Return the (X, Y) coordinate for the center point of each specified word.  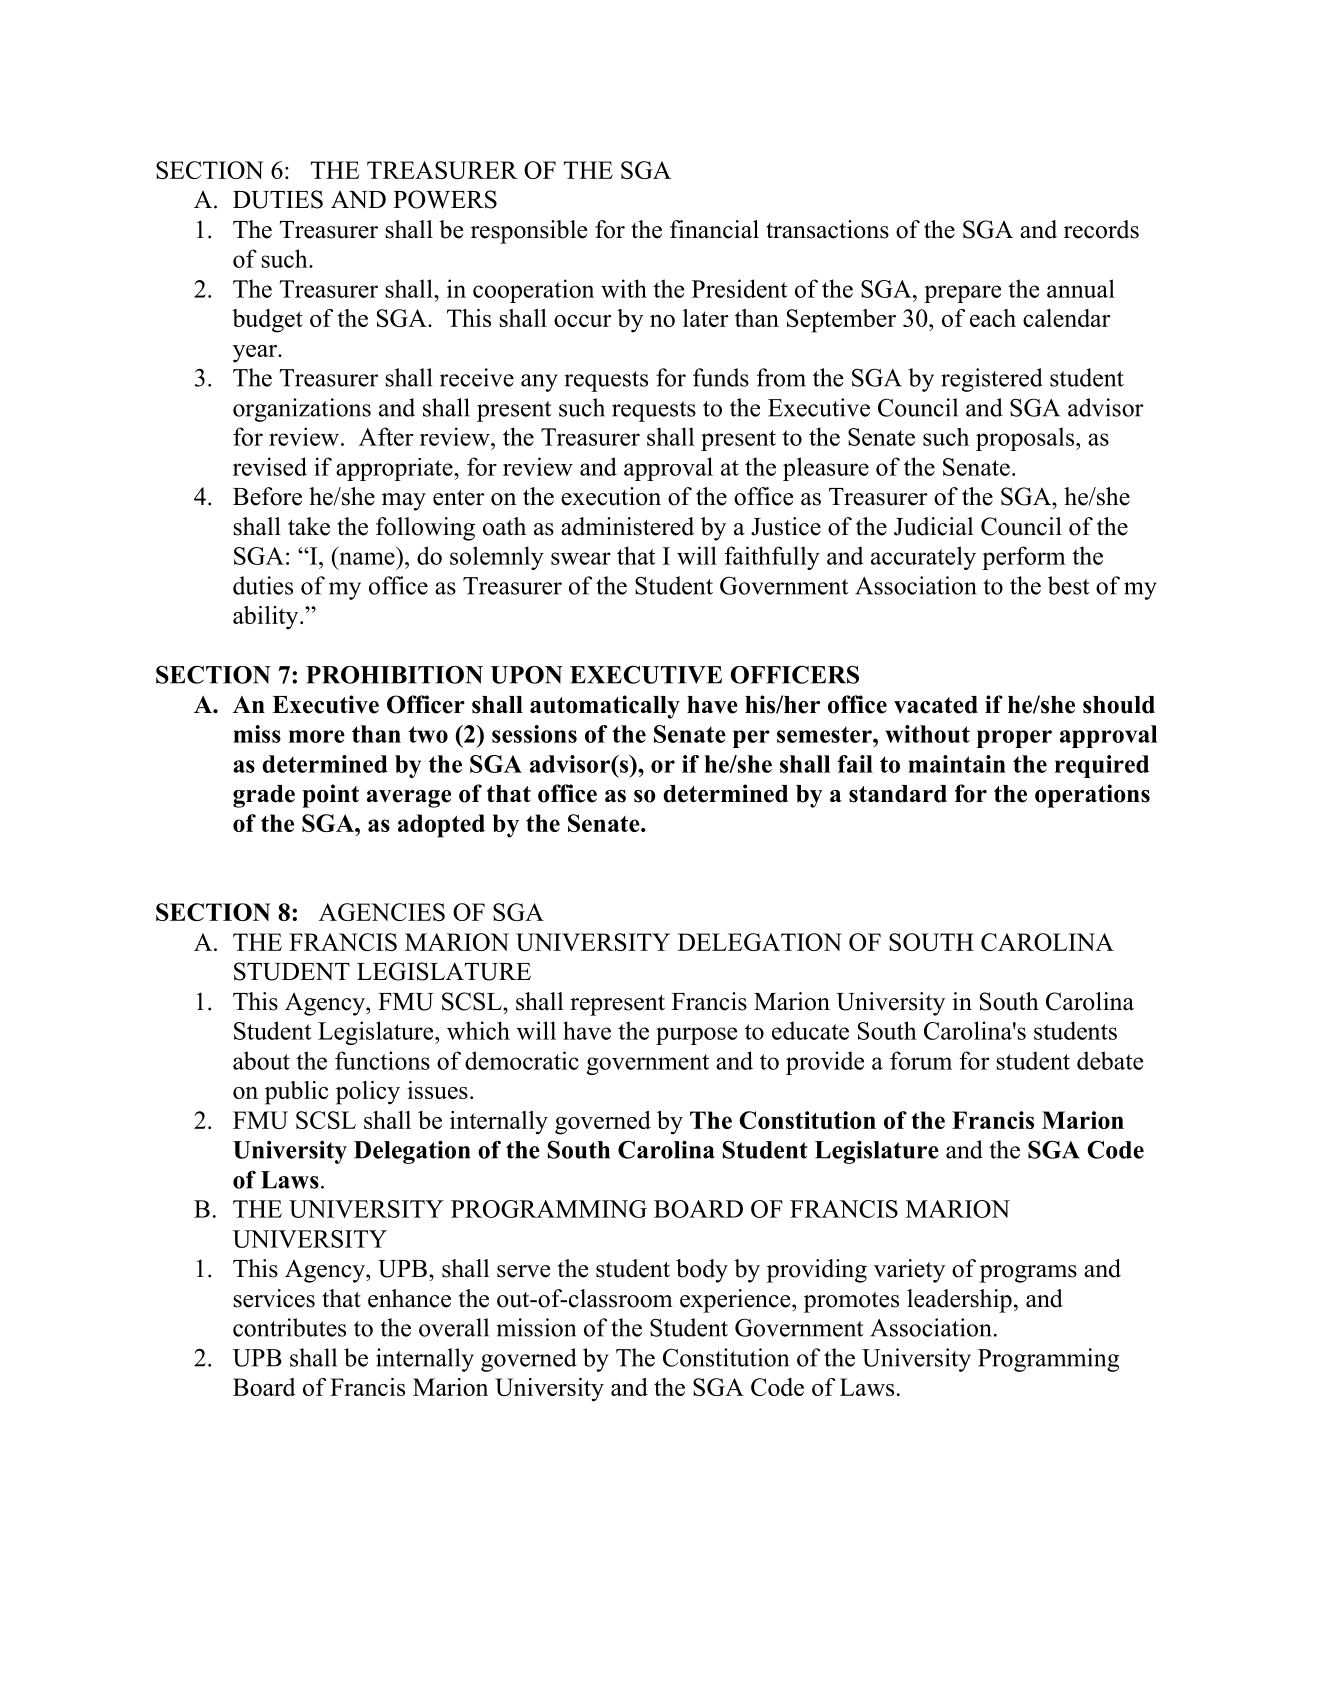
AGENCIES (382, 912)
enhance (409, 1298)
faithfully (772, 558)
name (367, 558)
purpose (696, 1036)
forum (921, 1060)
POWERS (445, 199)
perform (1024, 558)
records (1101, 229)
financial (714, 229)
